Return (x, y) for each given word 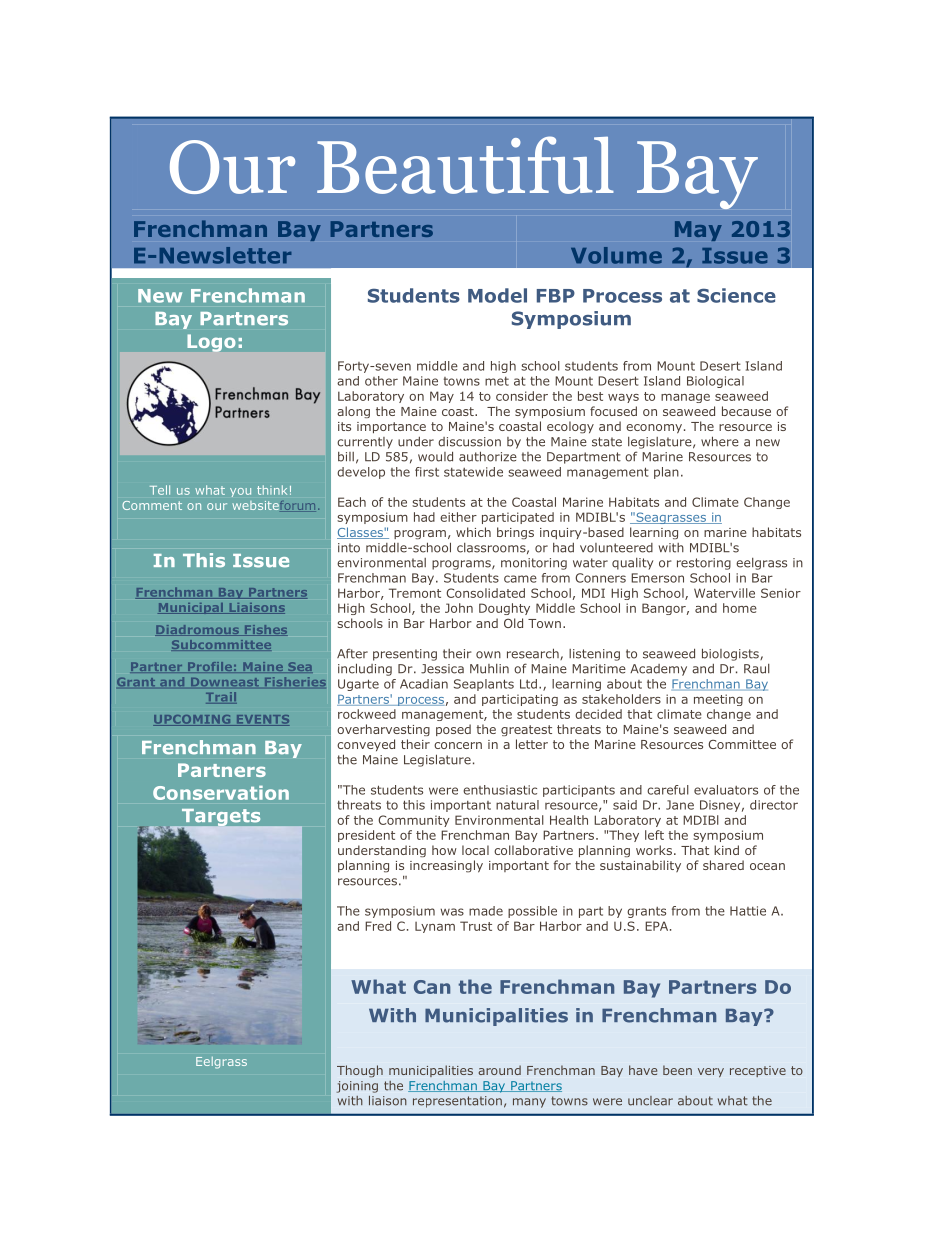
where (720, 441)
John (459, 608)
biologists (731, 654)
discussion (469, 442)
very (711, 1072)
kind (726, 850)
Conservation (221, 793)
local (475, 850)
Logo (211, 343)
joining (357, 1087)
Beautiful (465, 165)
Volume (616, 255)
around (500, 1070)
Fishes (265, 630)
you (240, 492)
